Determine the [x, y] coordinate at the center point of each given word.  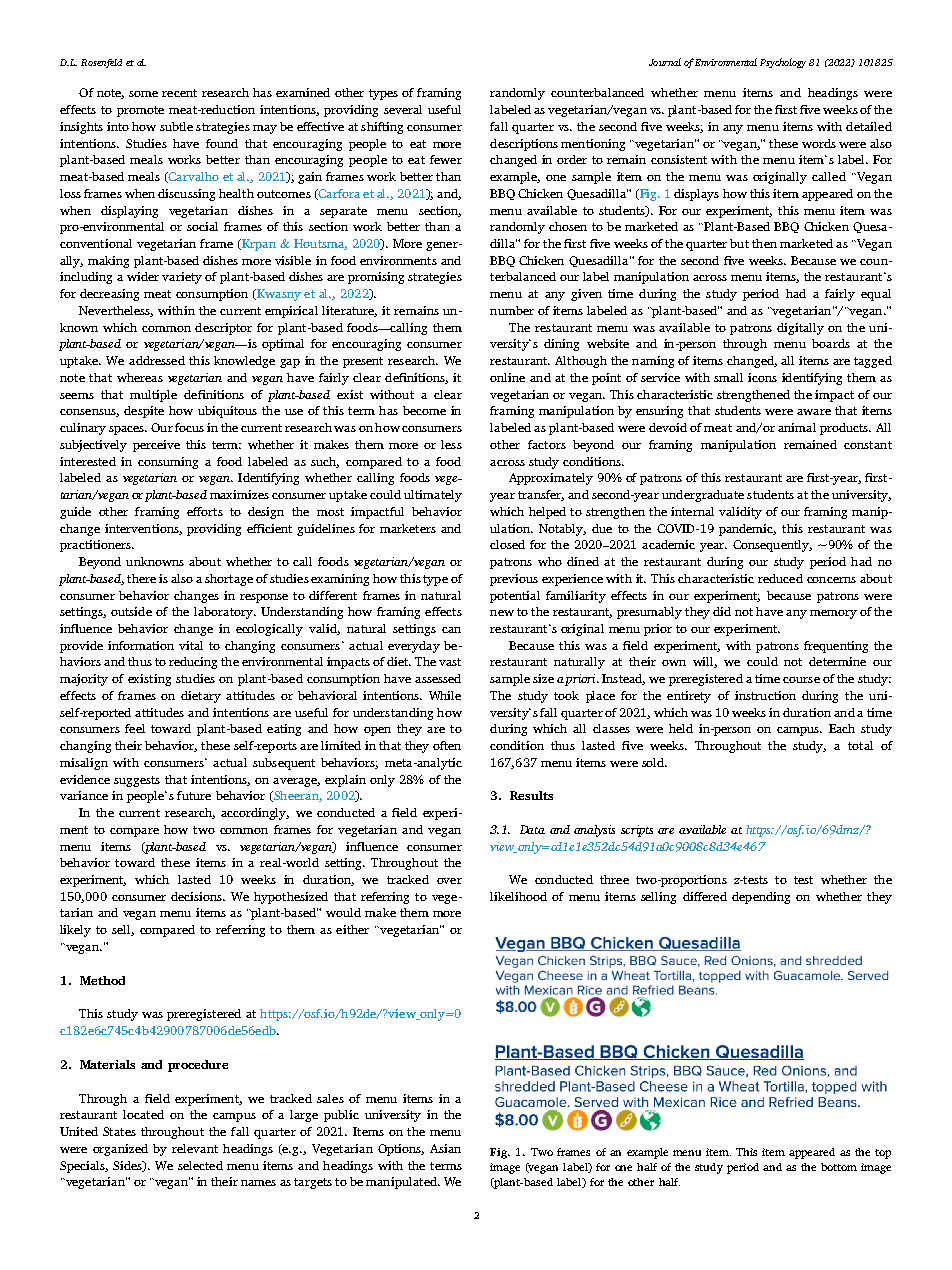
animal [797, 427]
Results [531, 795]
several [403, 109]
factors [547, 444]
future [194, 795]
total [860, 745]
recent [179, 93]
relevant [195, 1148]
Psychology [783, 63]
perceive [156, 446]
